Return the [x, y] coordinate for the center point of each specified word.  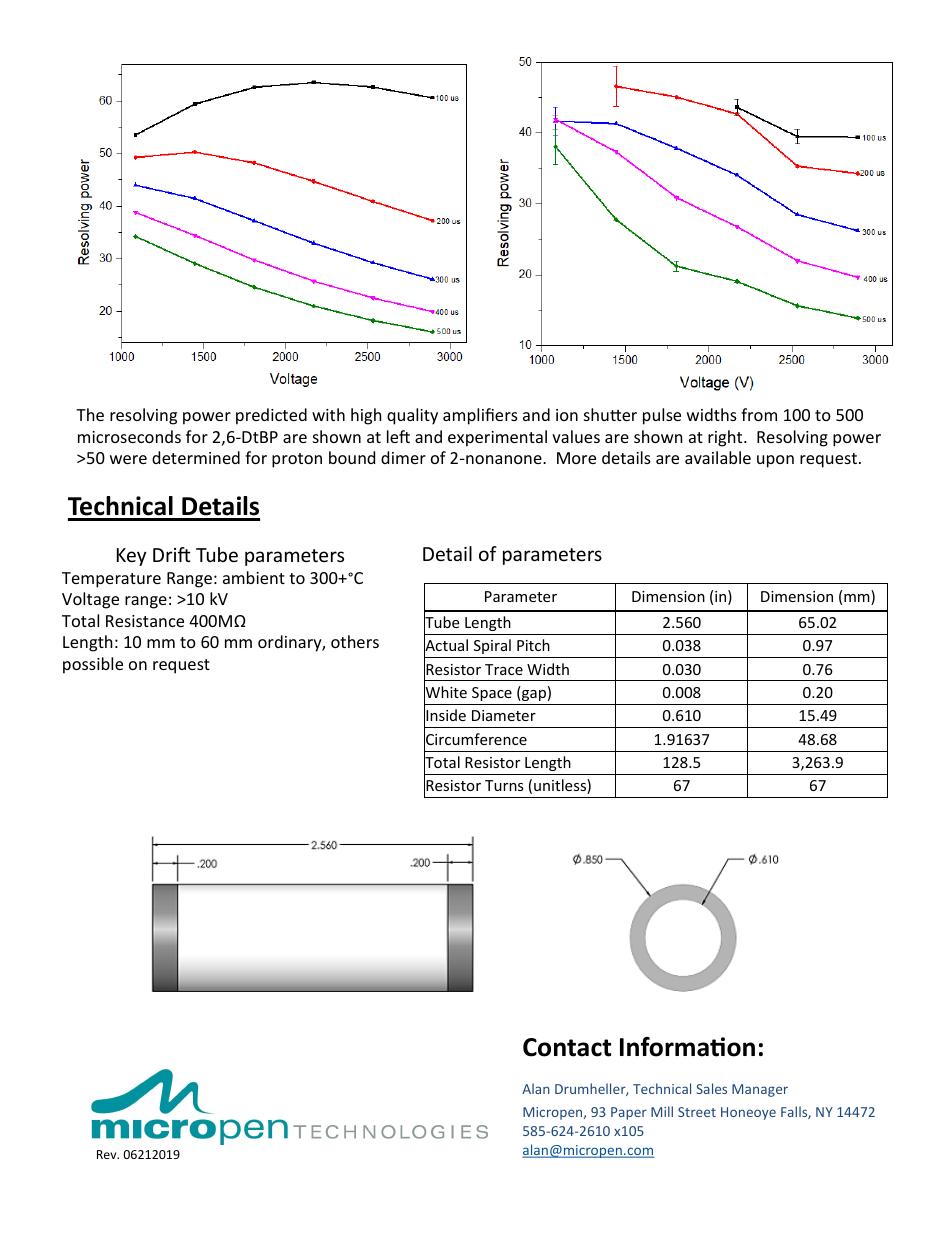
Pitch [533, 645]
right [726, 438]
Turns [504, 785]
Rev [108, 1154]
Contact [567, 1047]
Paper [629, 1113]
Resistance [145, 621]
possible [93, 665]
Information [687, 1047]
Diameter [504, 715]
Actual [446, 646]
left [398, 436]
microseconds [129, 436]
